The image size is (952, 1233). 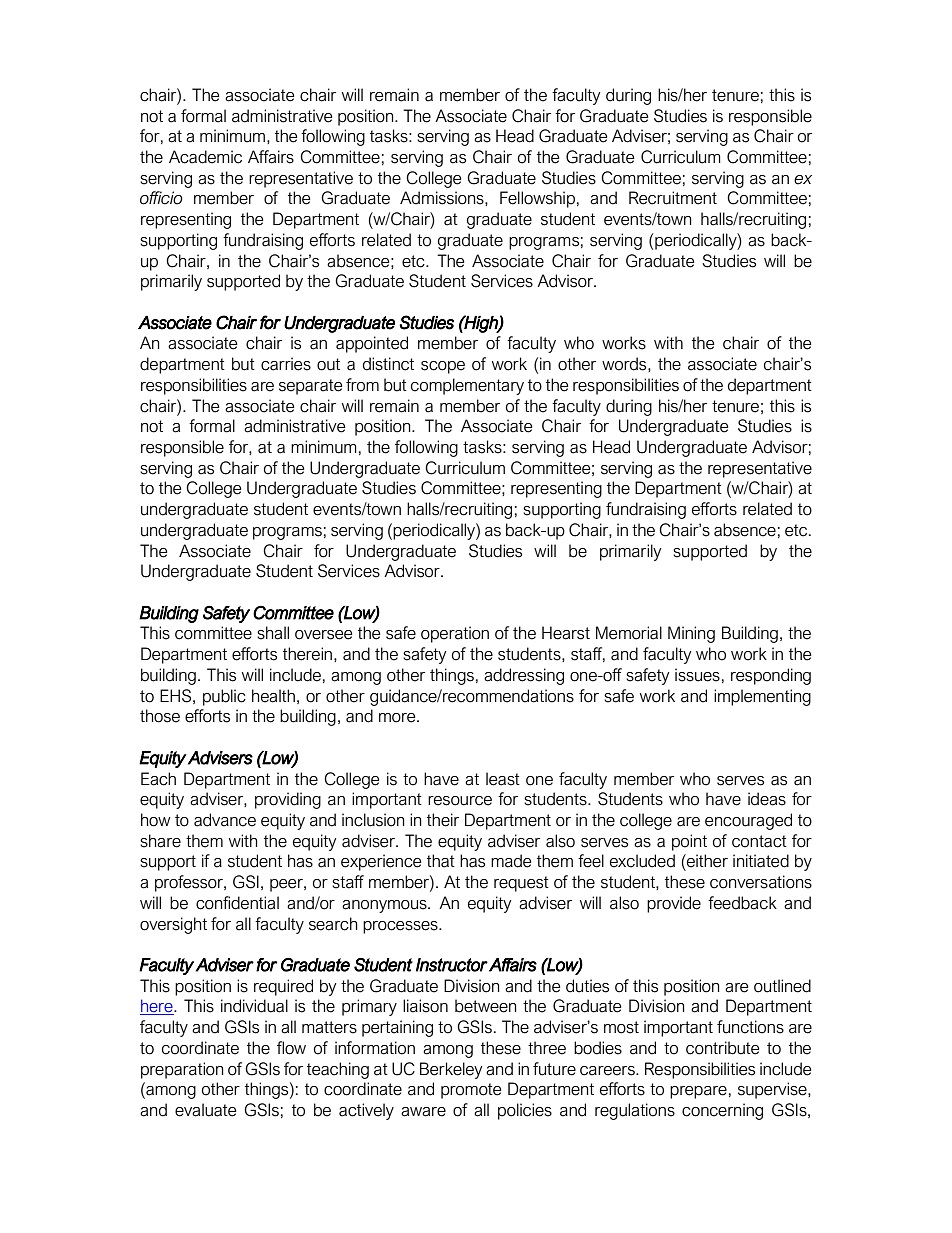 What do you see at coordinates (205, 1110) in the screenshot?
I see `evaluate` at bounding box center [205, 1110].
